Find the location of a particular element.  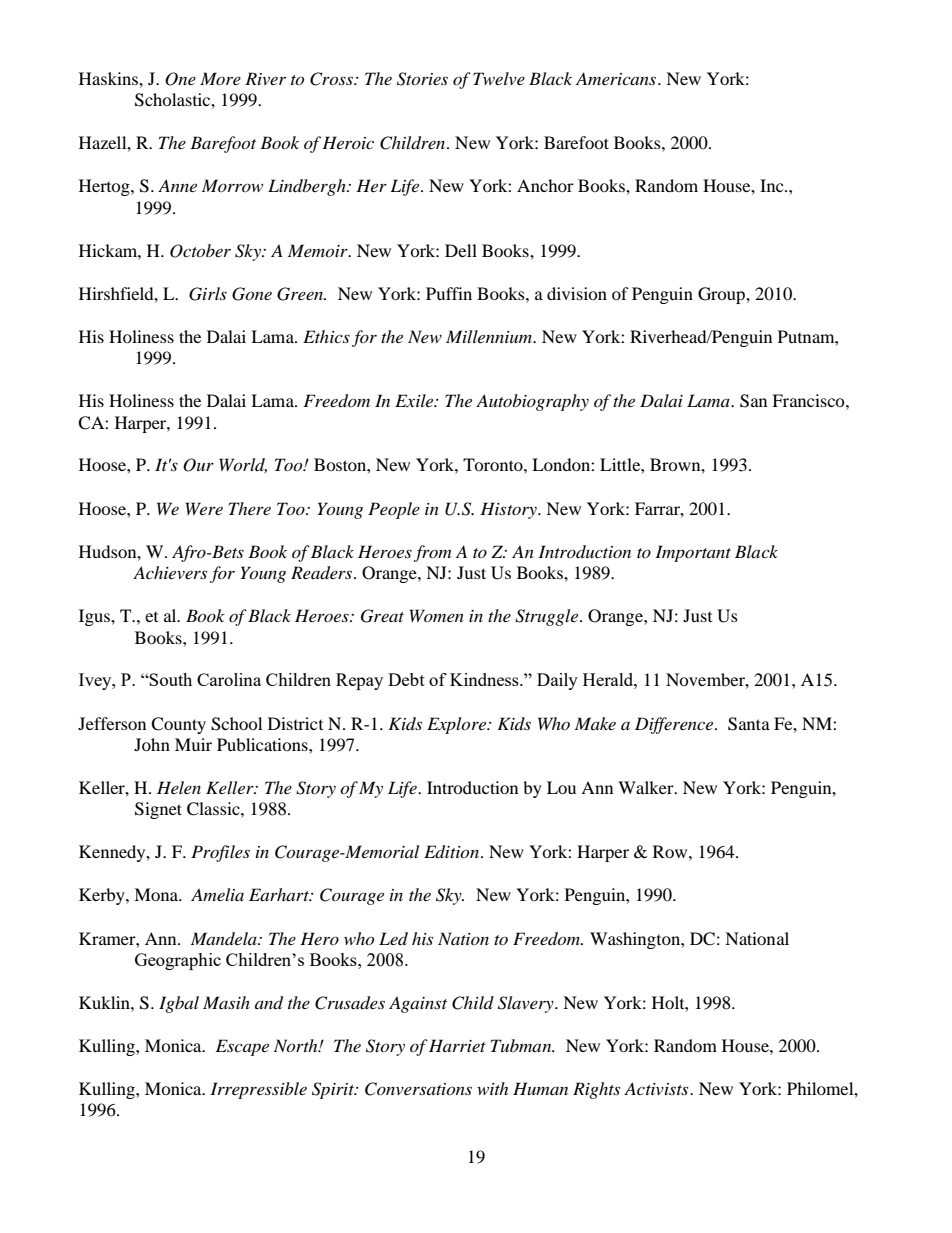

Important is located at coordinates (693, 553).
